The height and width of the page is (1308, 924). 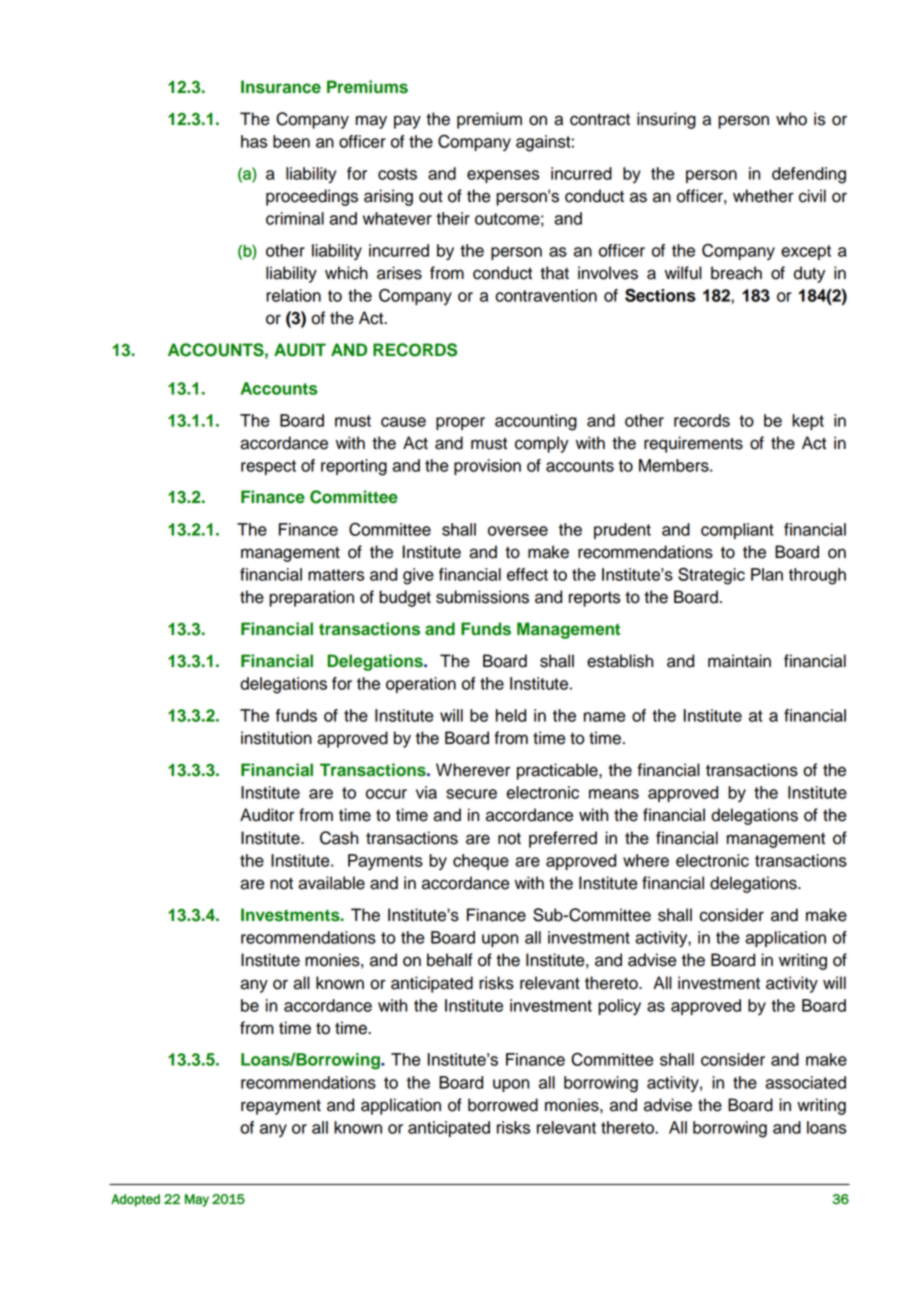 What do you see at coordinates (739, 661) in the page?
I see `maintain` at bounding box center [739, 661].
